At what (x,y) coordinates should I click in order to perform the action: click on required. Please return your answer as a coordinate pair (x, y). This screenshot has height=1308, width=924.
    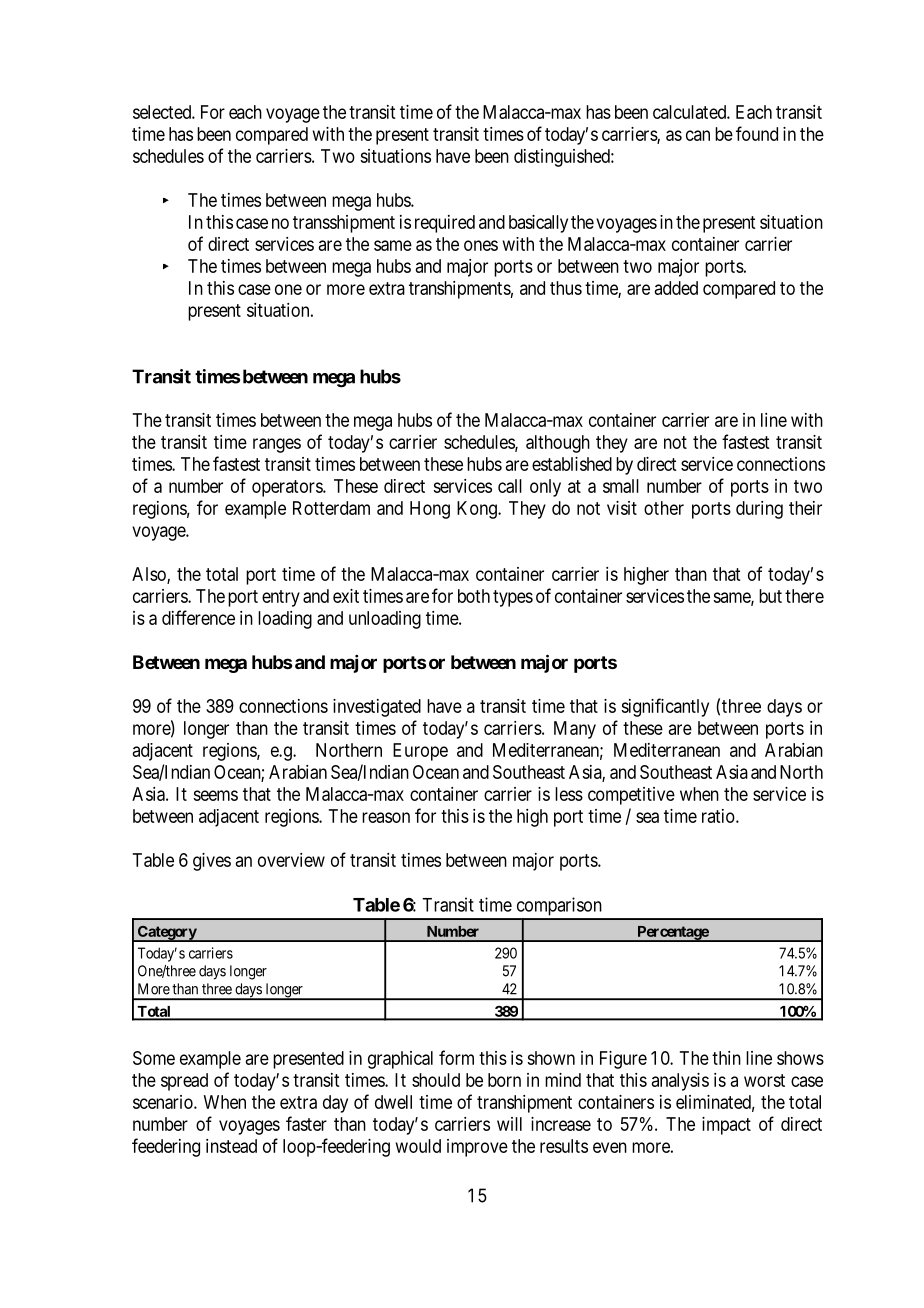
    Looking at the image, I should click on (445, 224).
